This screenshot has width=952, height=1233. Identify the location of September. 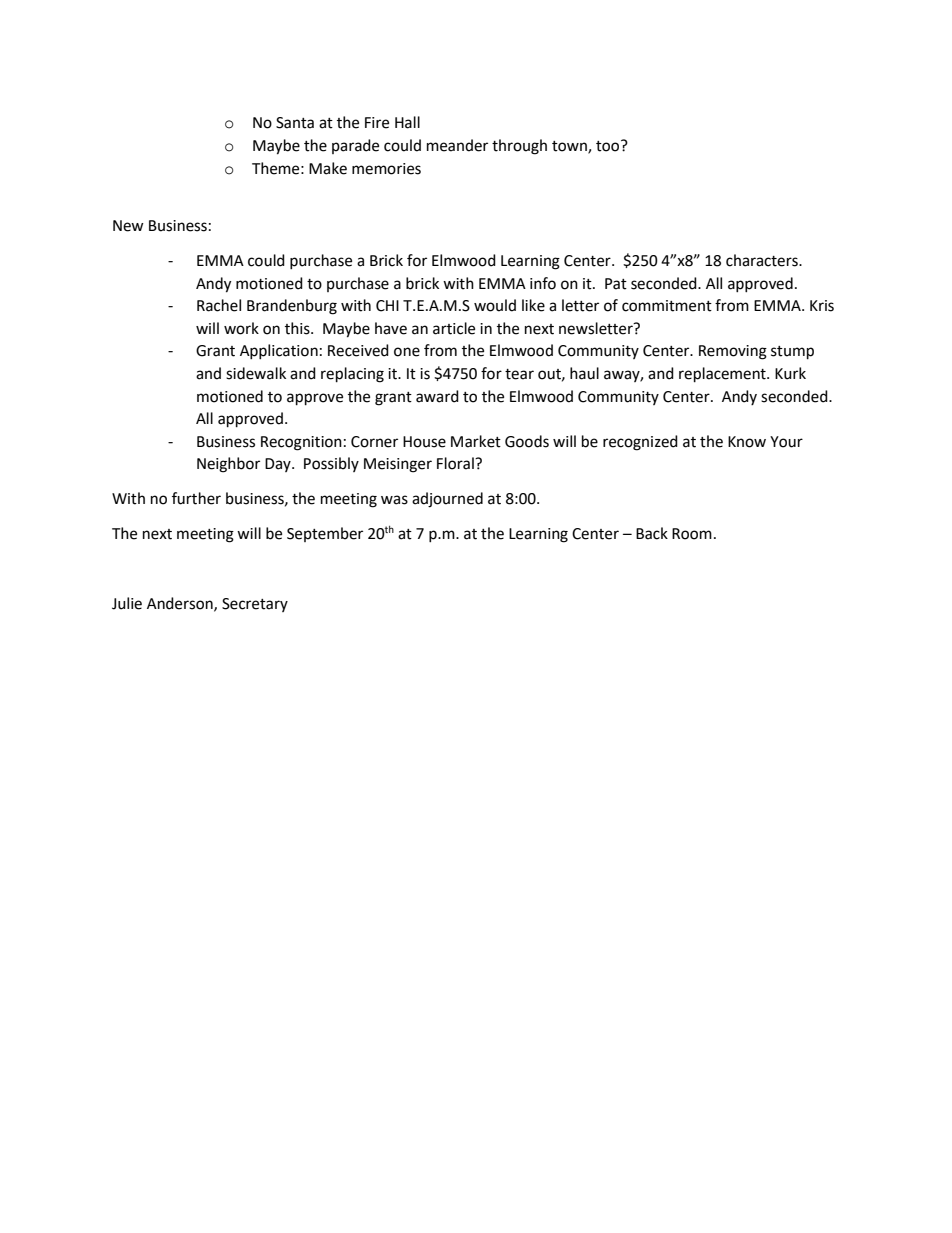
(325, 534).
